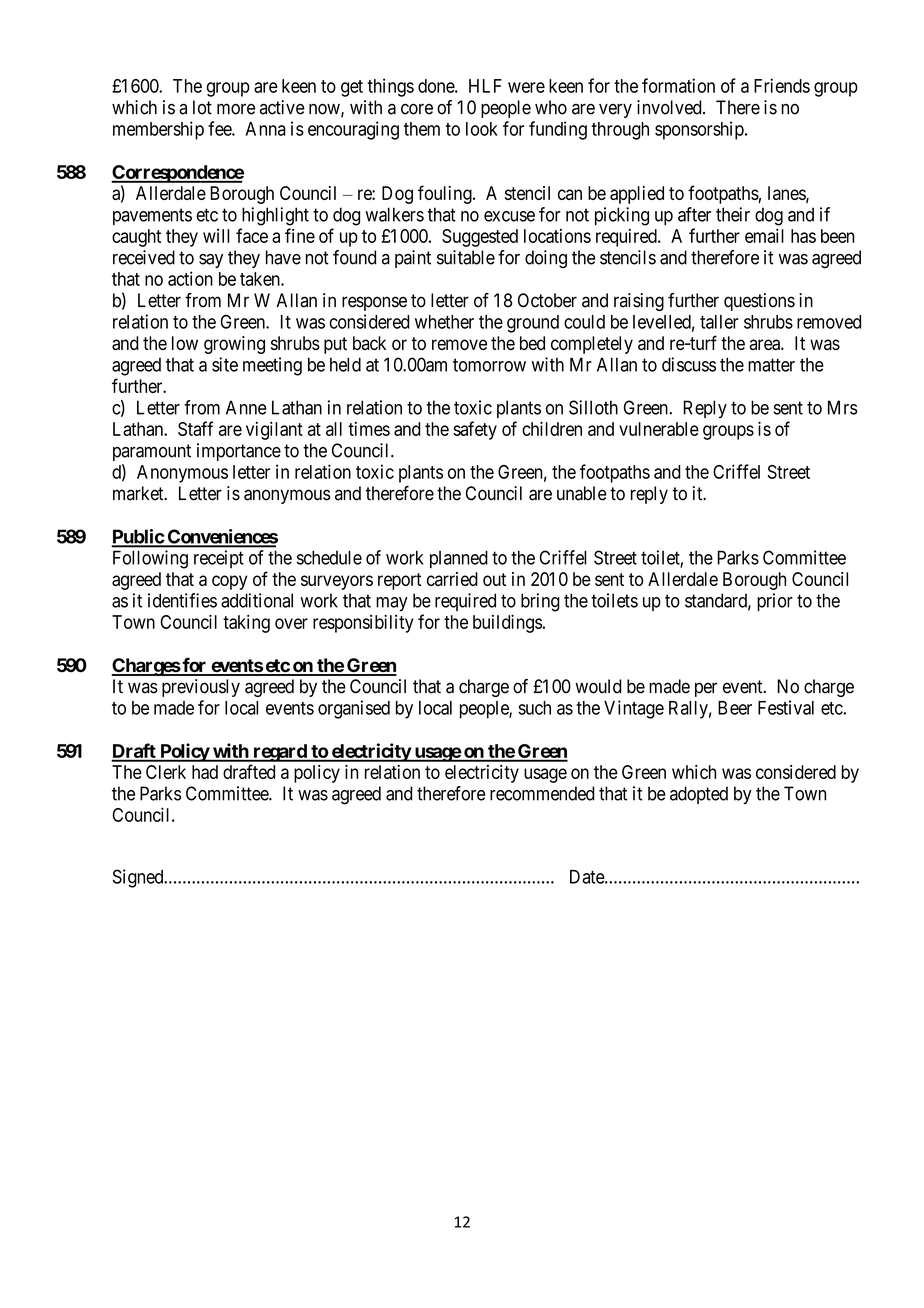 This page has height=1308, width=924. Describe the element at coordinates (139, 878) in the page. I see `Signed` at that location.
